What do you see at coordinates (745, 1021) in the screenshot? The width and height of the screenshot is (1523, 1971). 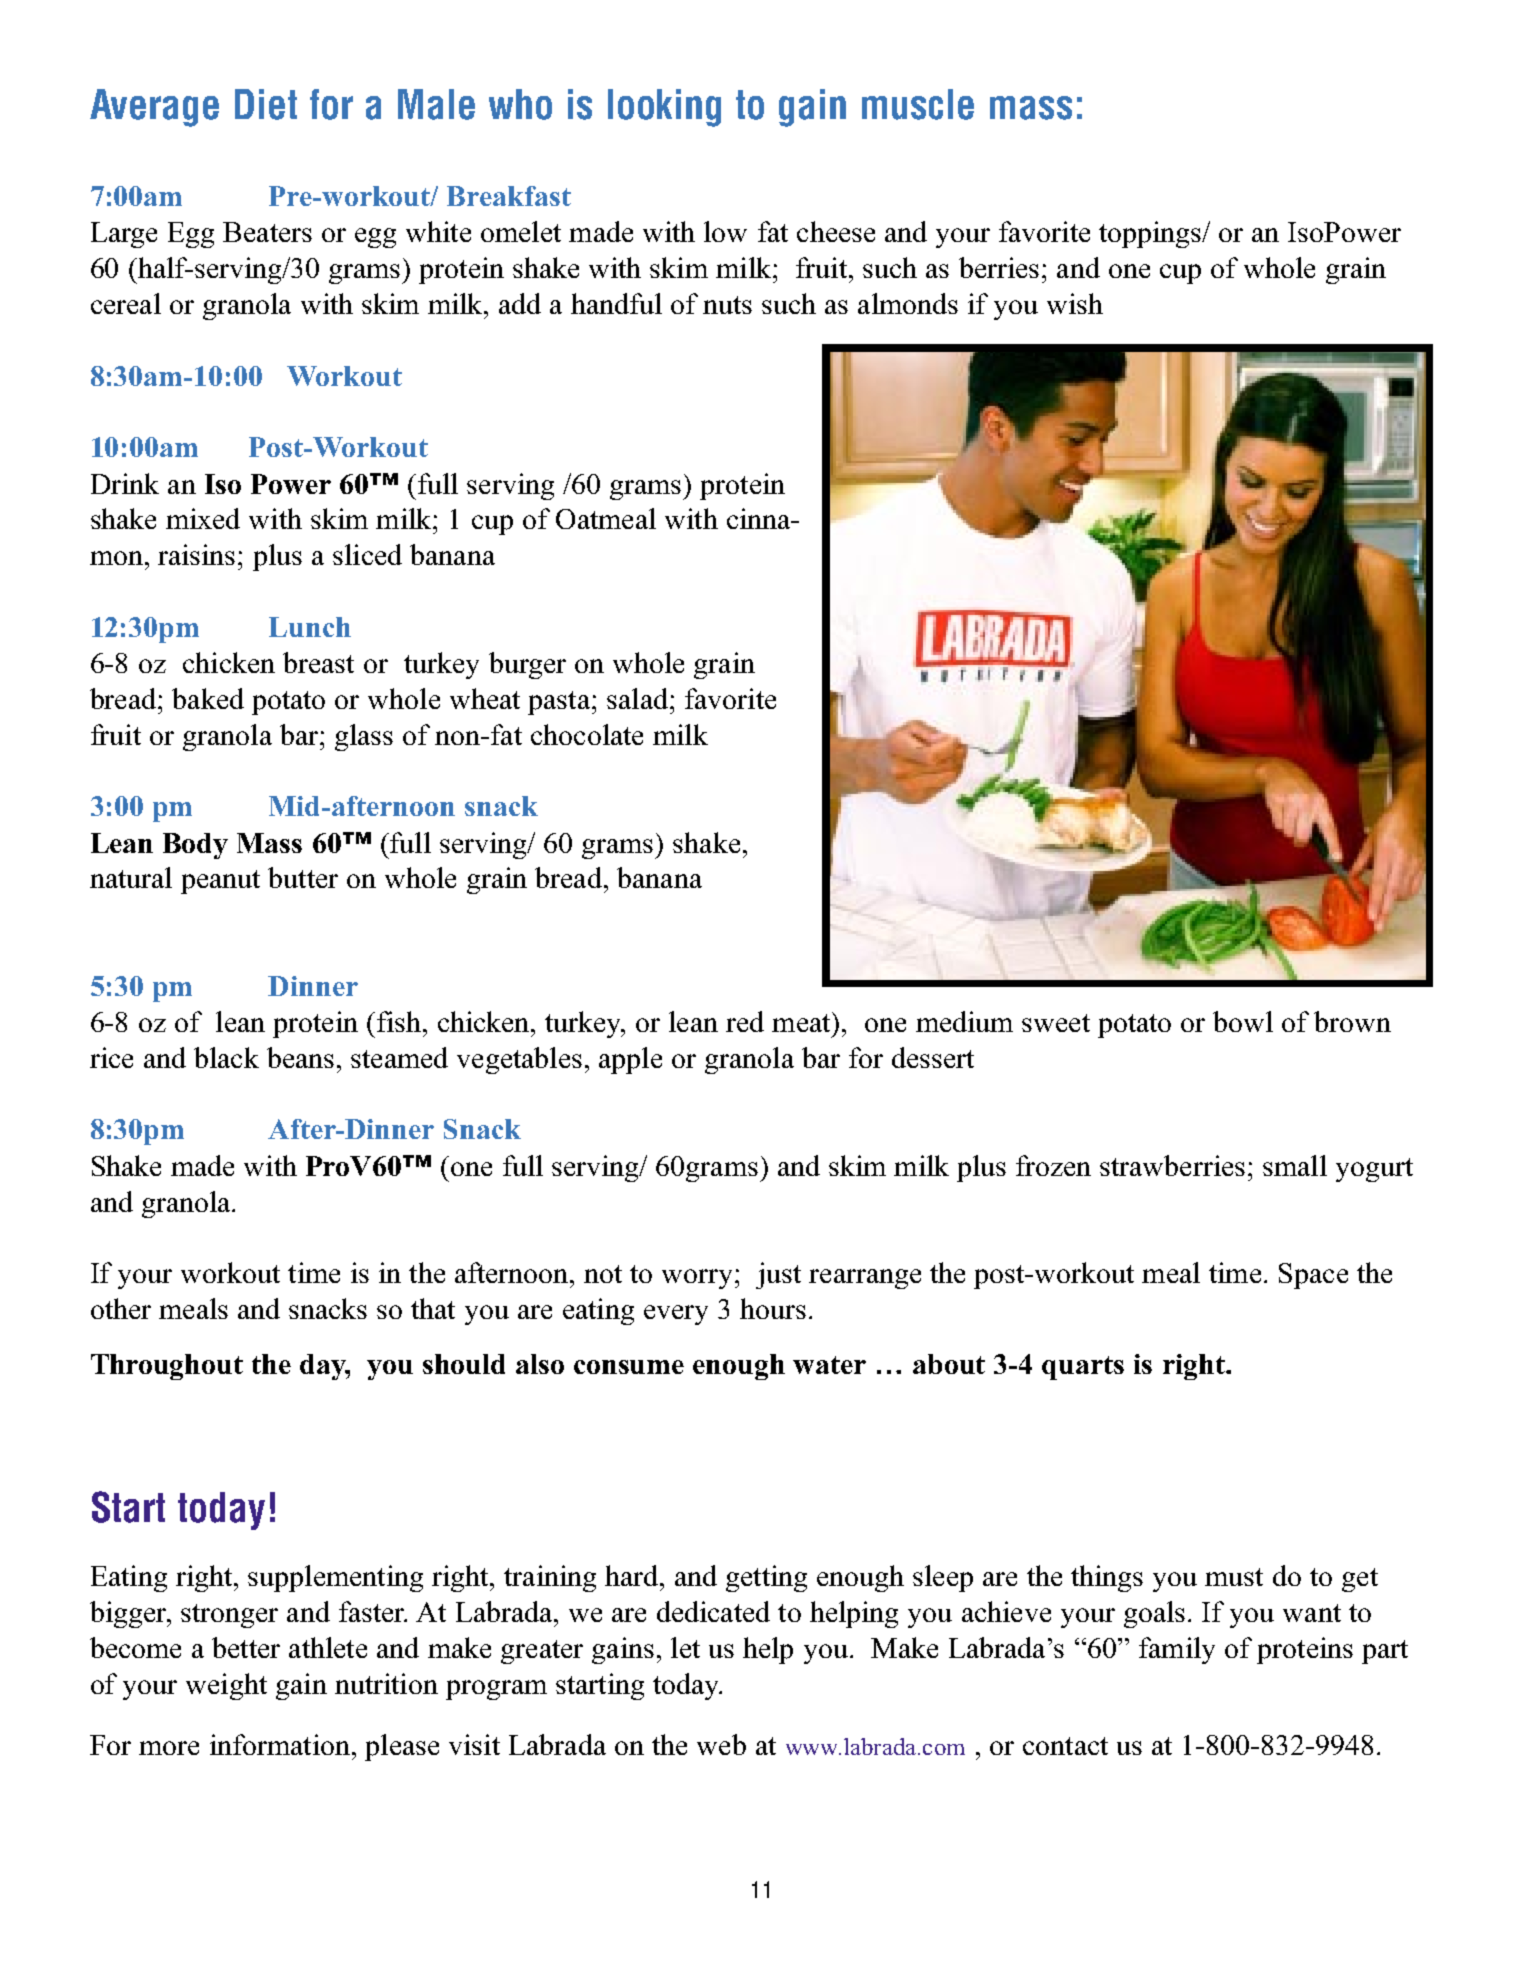 I see `red` at bounding box center [745, 1021].
